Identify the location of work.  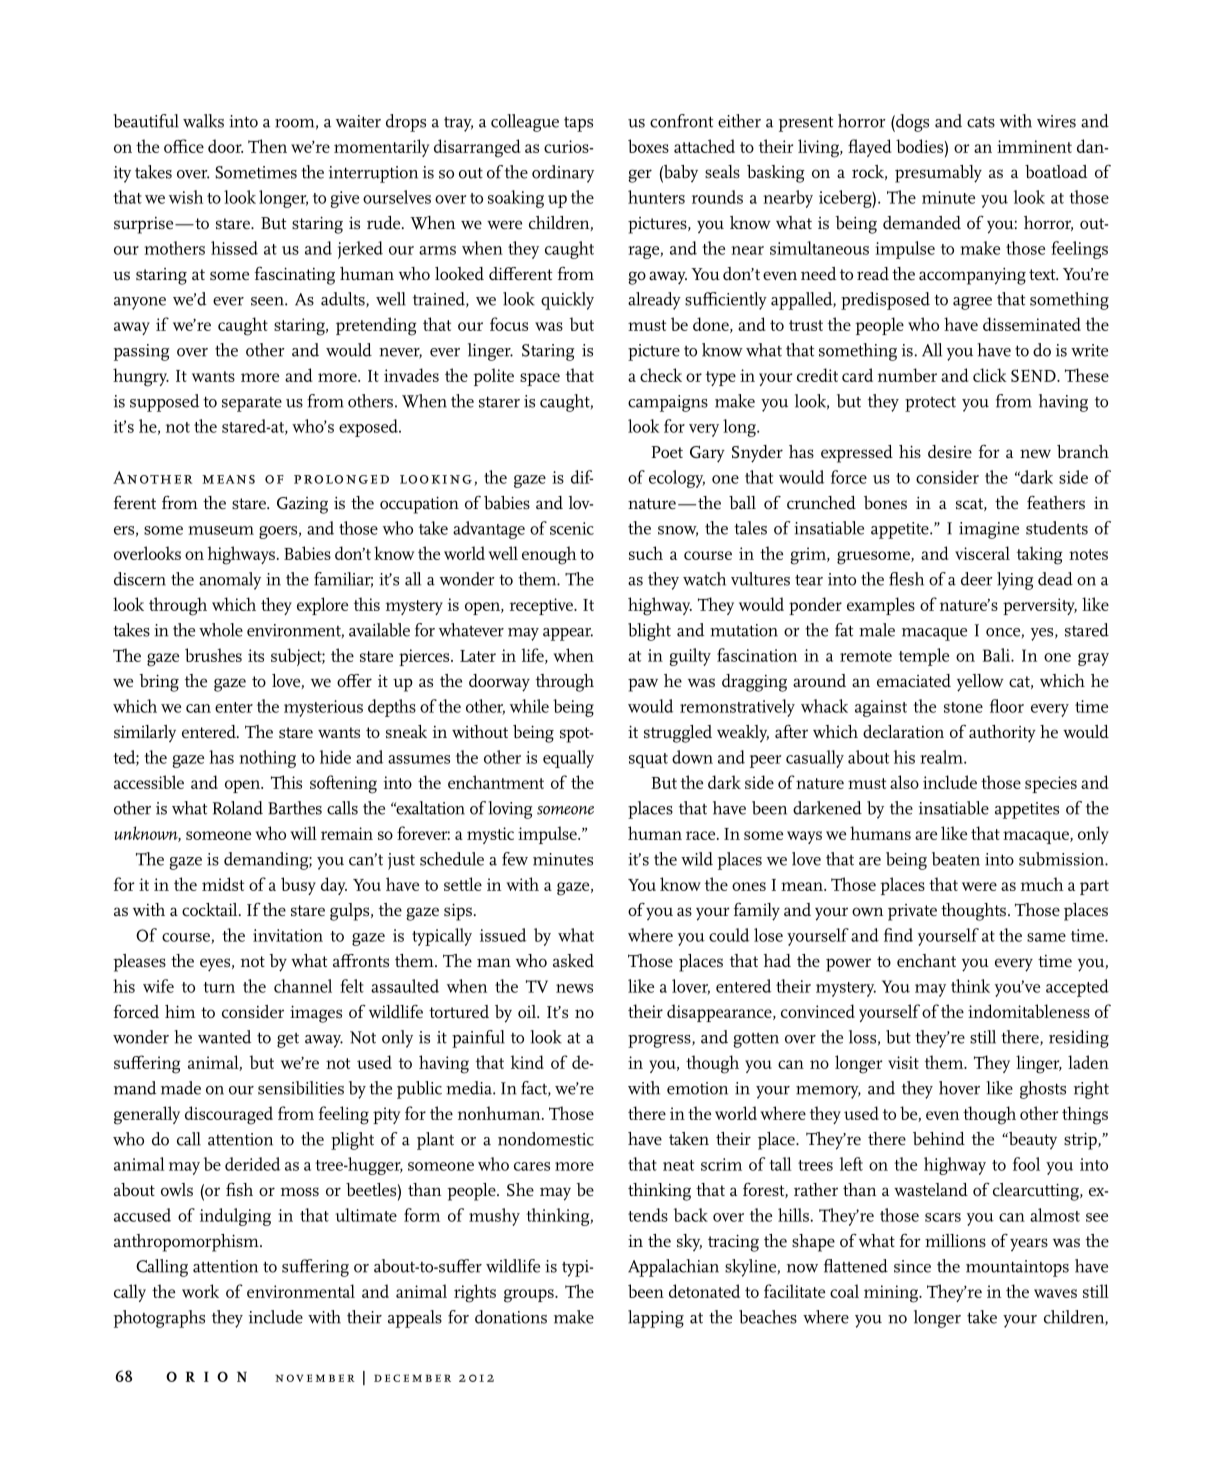
(200, 1291).
